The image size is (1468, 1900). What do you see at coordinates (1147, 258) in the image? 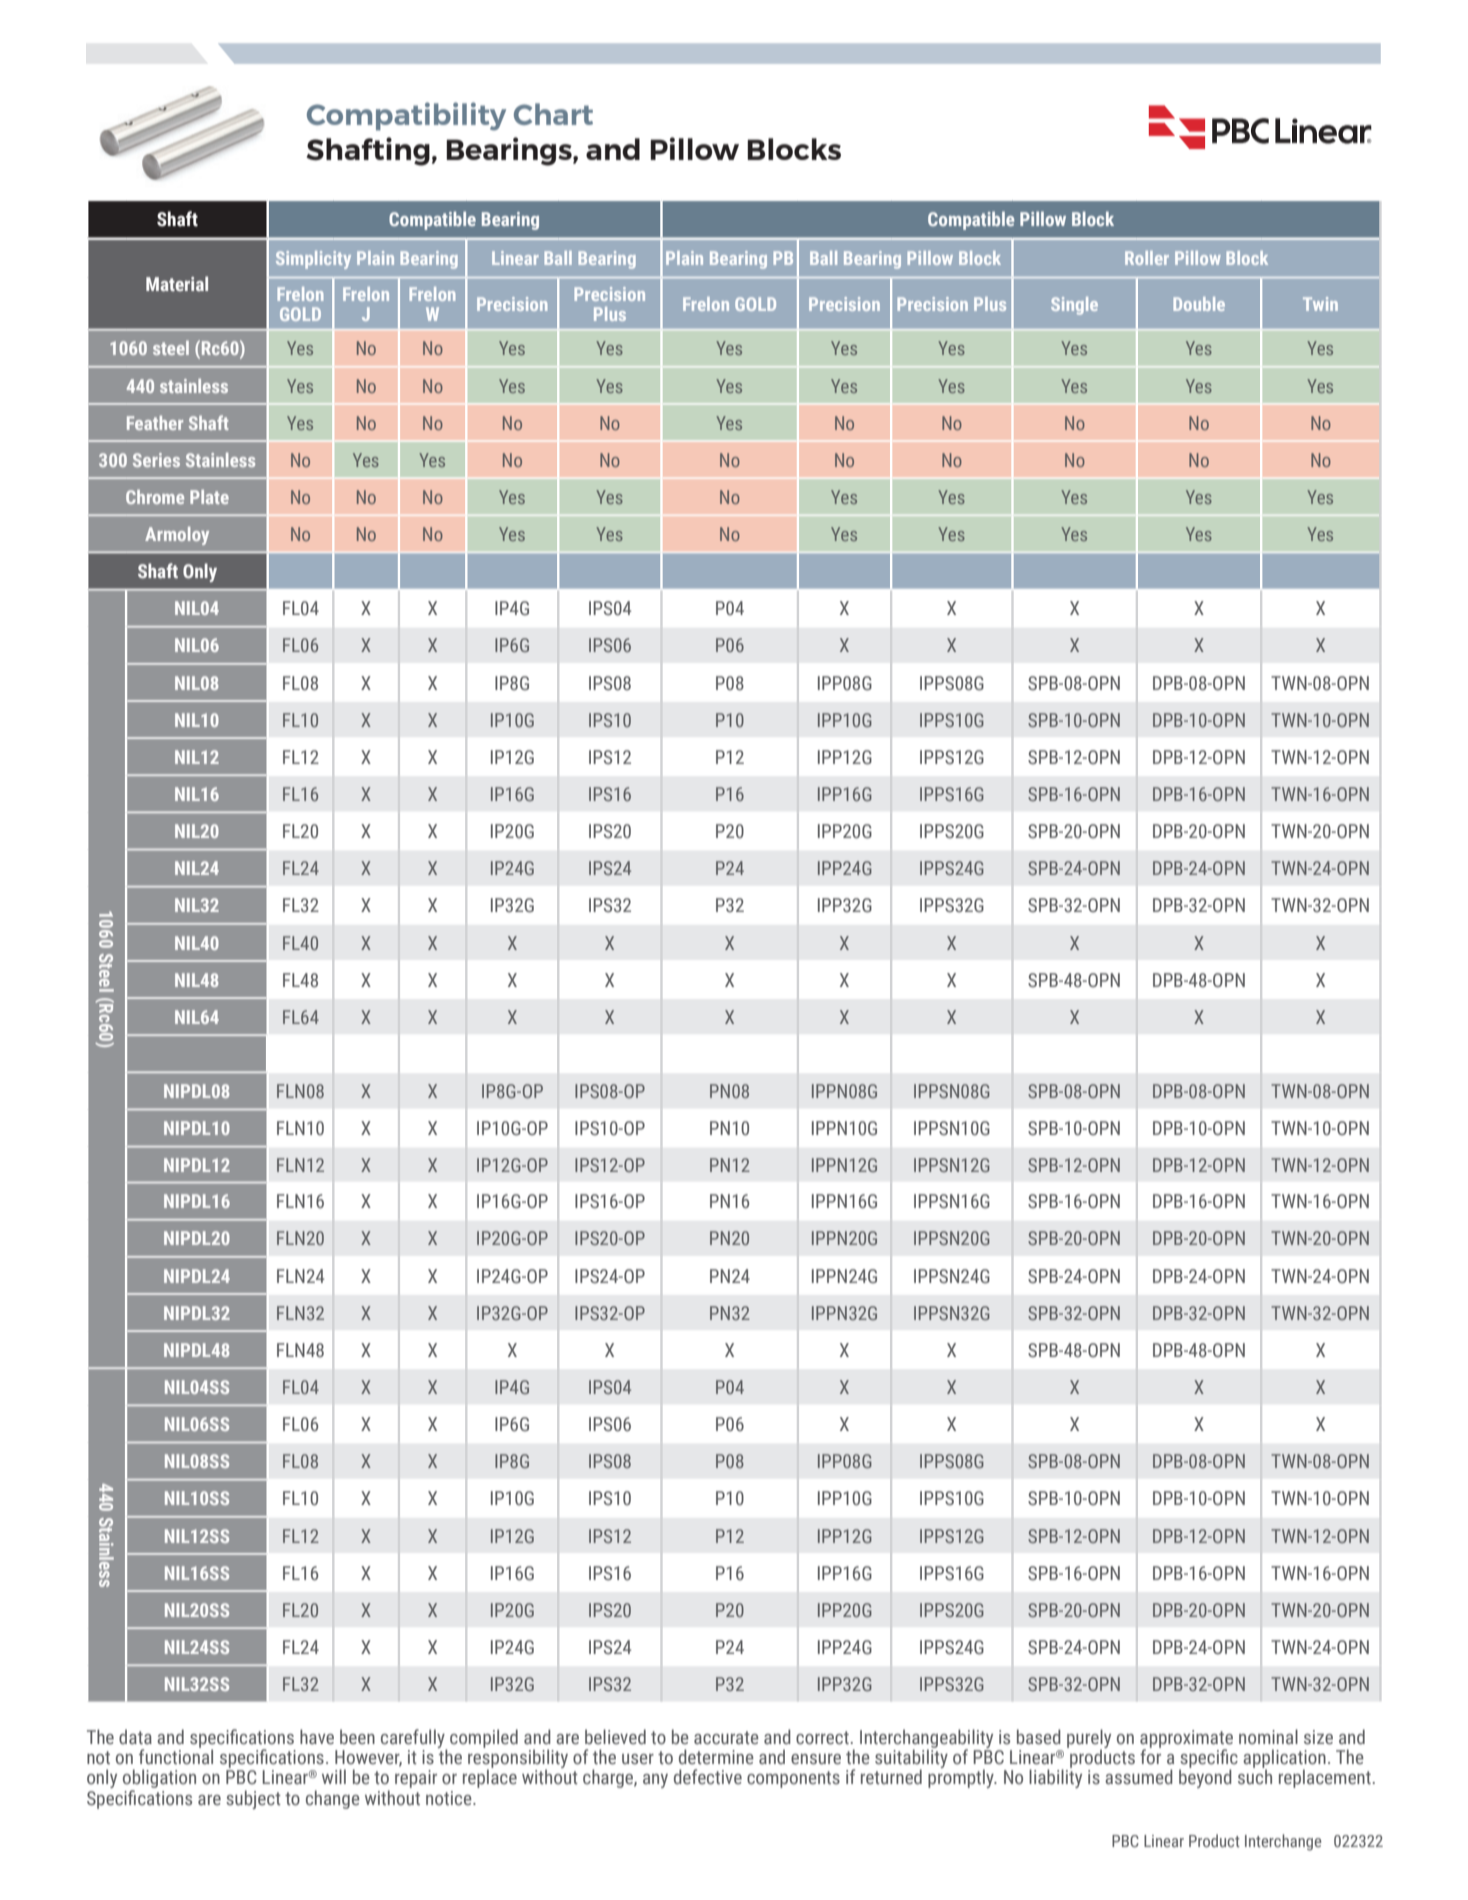
I see `Roller` at bounding box center [1147, 258].
